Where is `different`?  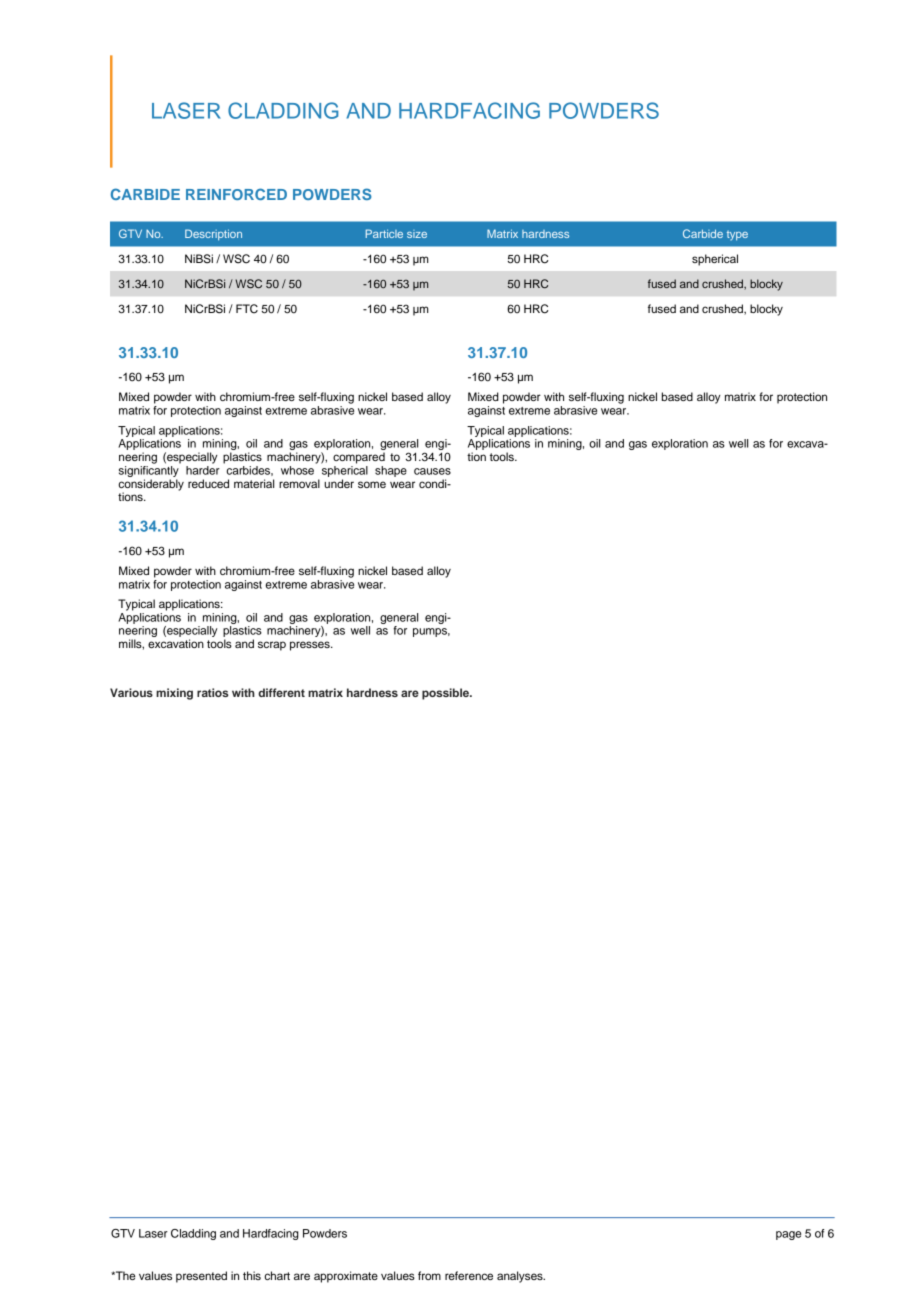 different is located at coordinates (281, 692).
